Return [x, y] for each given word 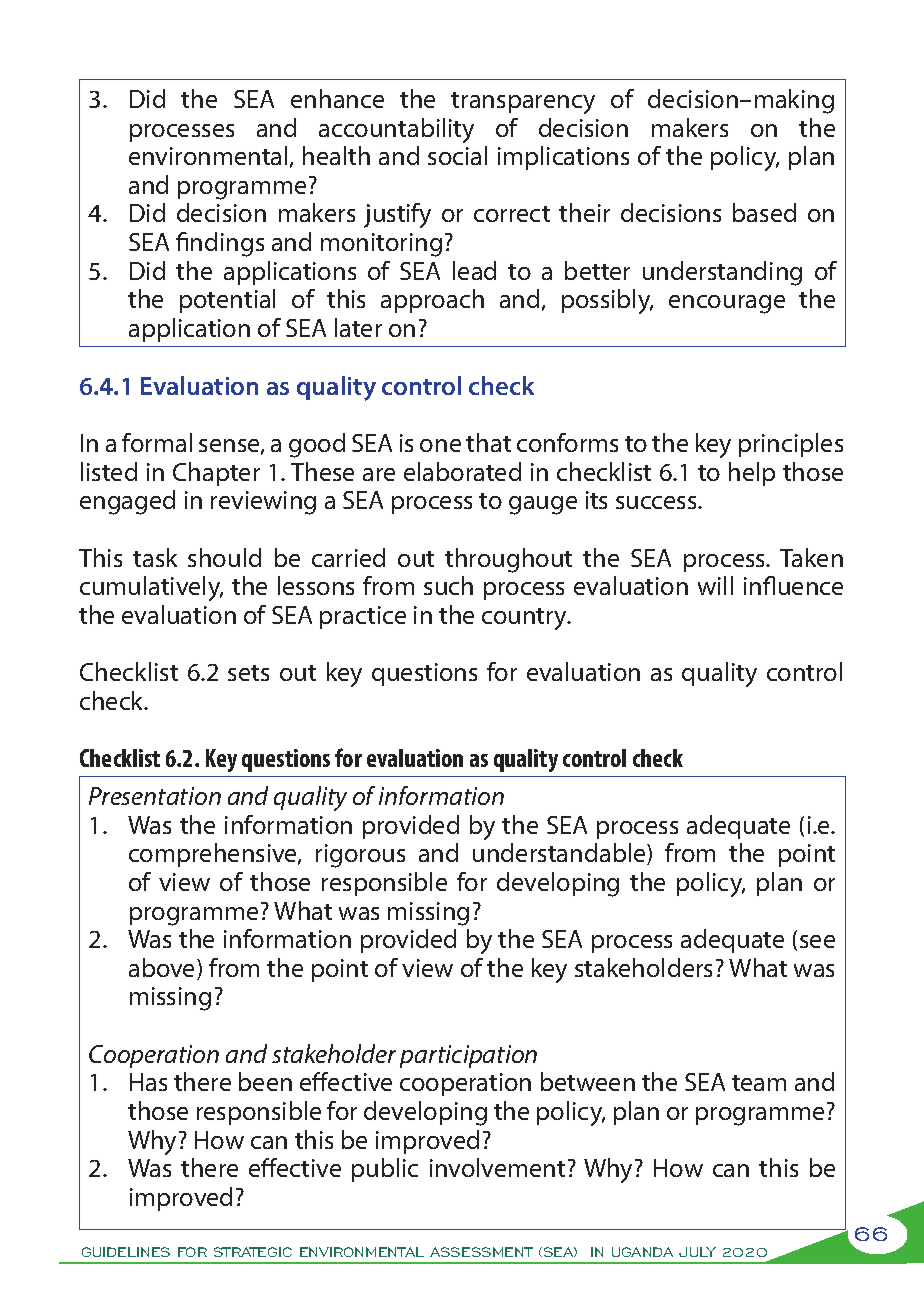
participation [468, 1056]
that [488, 442]
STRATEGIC [253, 1252]
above [163, 969]
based [764, 212]
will [715, 585]
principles [791, 445]
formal [157, 442]
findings [220, 244]
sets [248, 673]
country [526, 619]
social [457, 155]
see [817, 941]
